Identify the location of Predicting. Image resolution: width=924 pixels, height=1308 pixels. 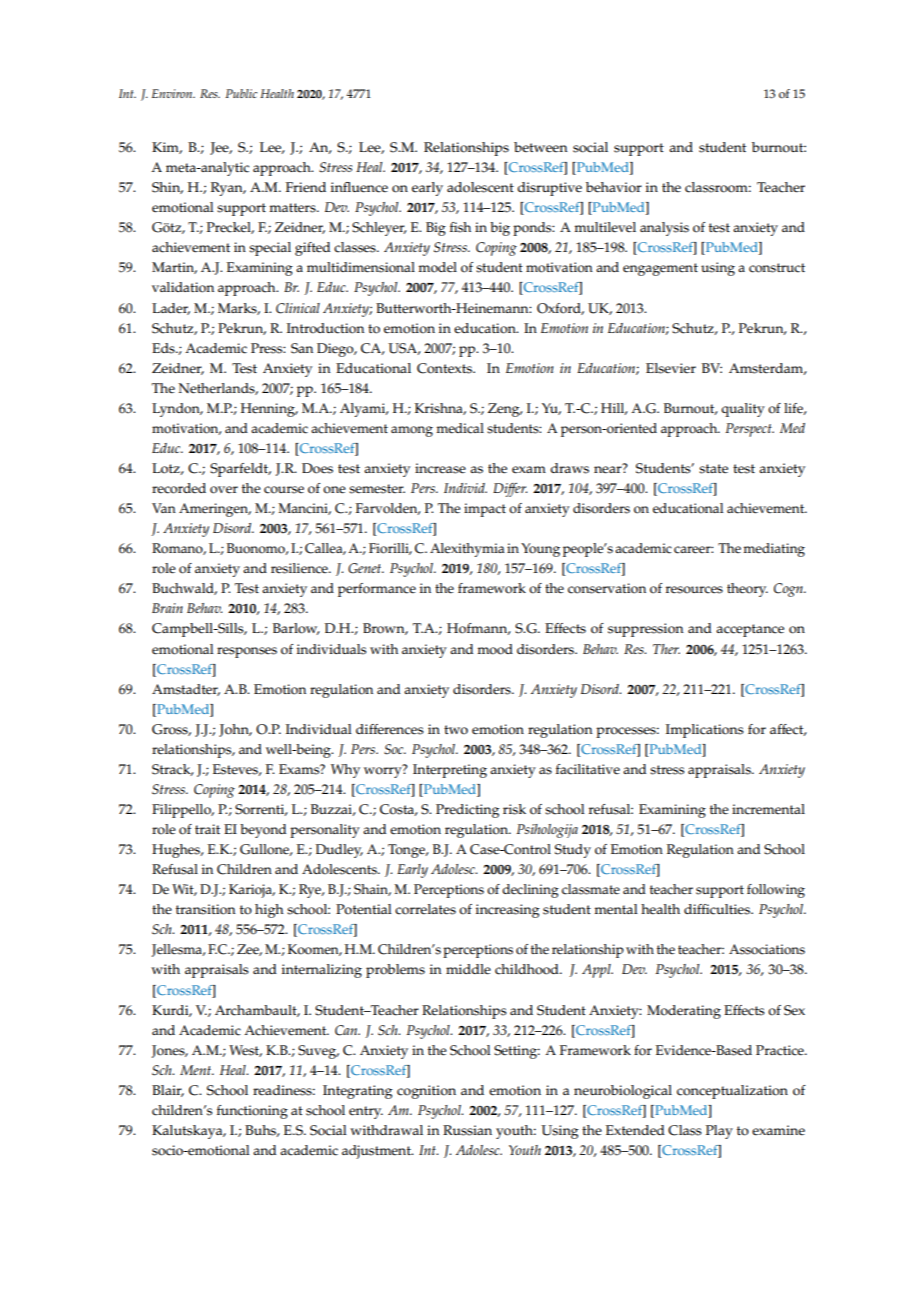
(467, 811).
